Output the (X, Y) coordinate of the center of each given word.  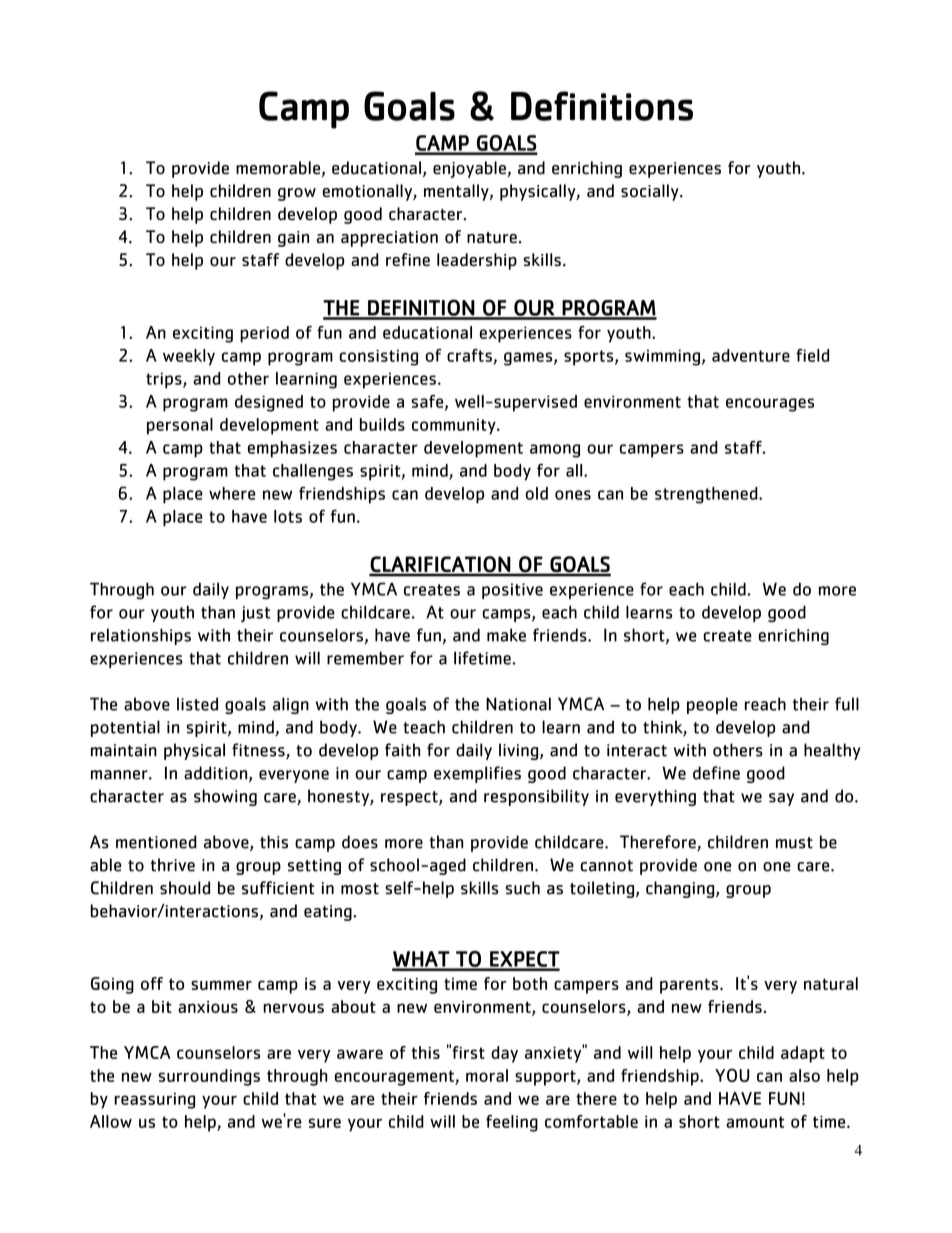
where (232, 493)
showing (225, 797)
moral (487, 1075)
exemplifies (477, 774)
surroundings (209, 1077)
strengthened (707, 495)
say (781, 799)
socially (651, 192)
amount (755, 1122)
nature (492, 237)
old (537, 493)
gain (293, 239)
